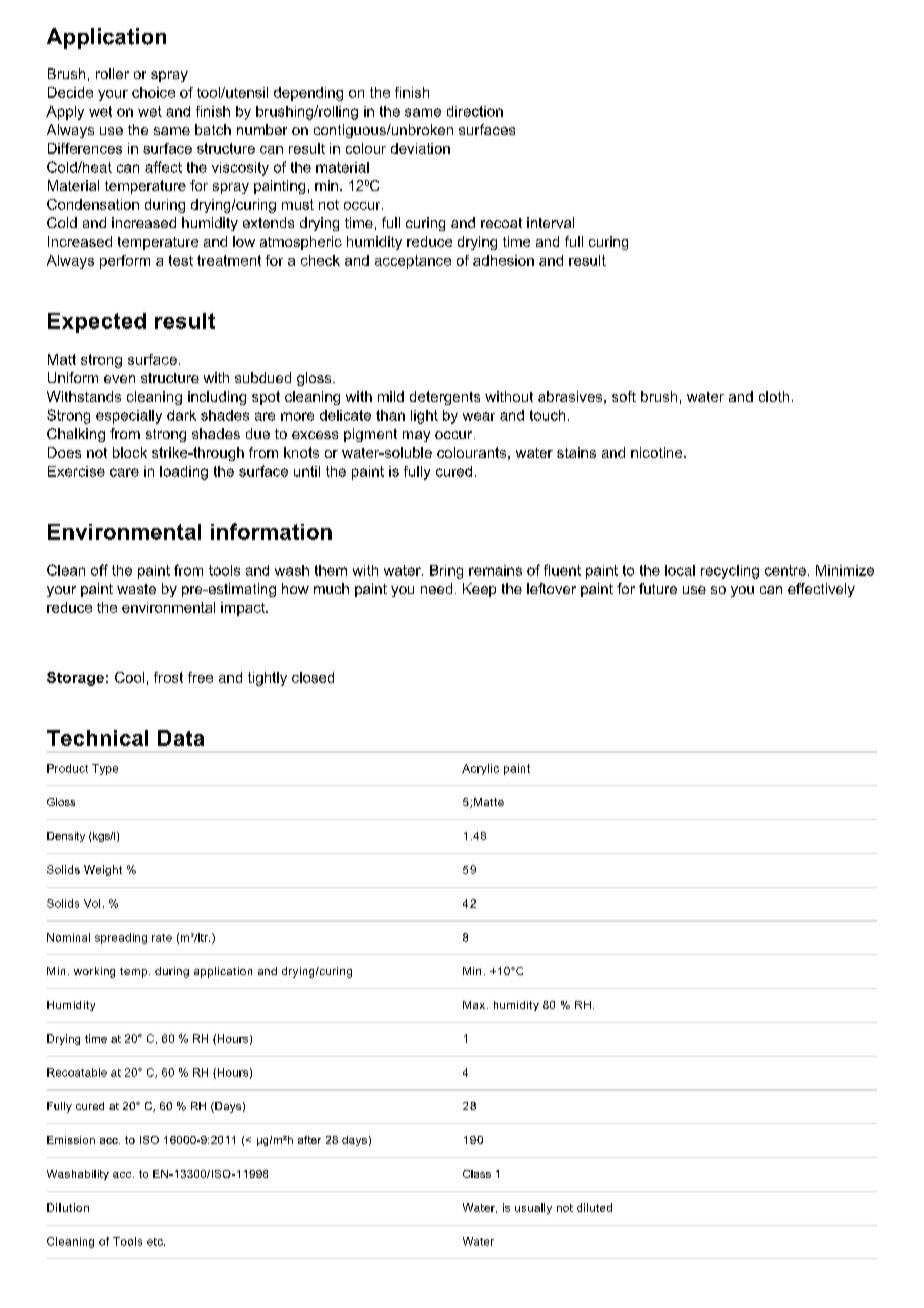 This image has width=924, height=1308. Describe the element at coordinates (475, 111) in the image. I see `direction` at that location.
